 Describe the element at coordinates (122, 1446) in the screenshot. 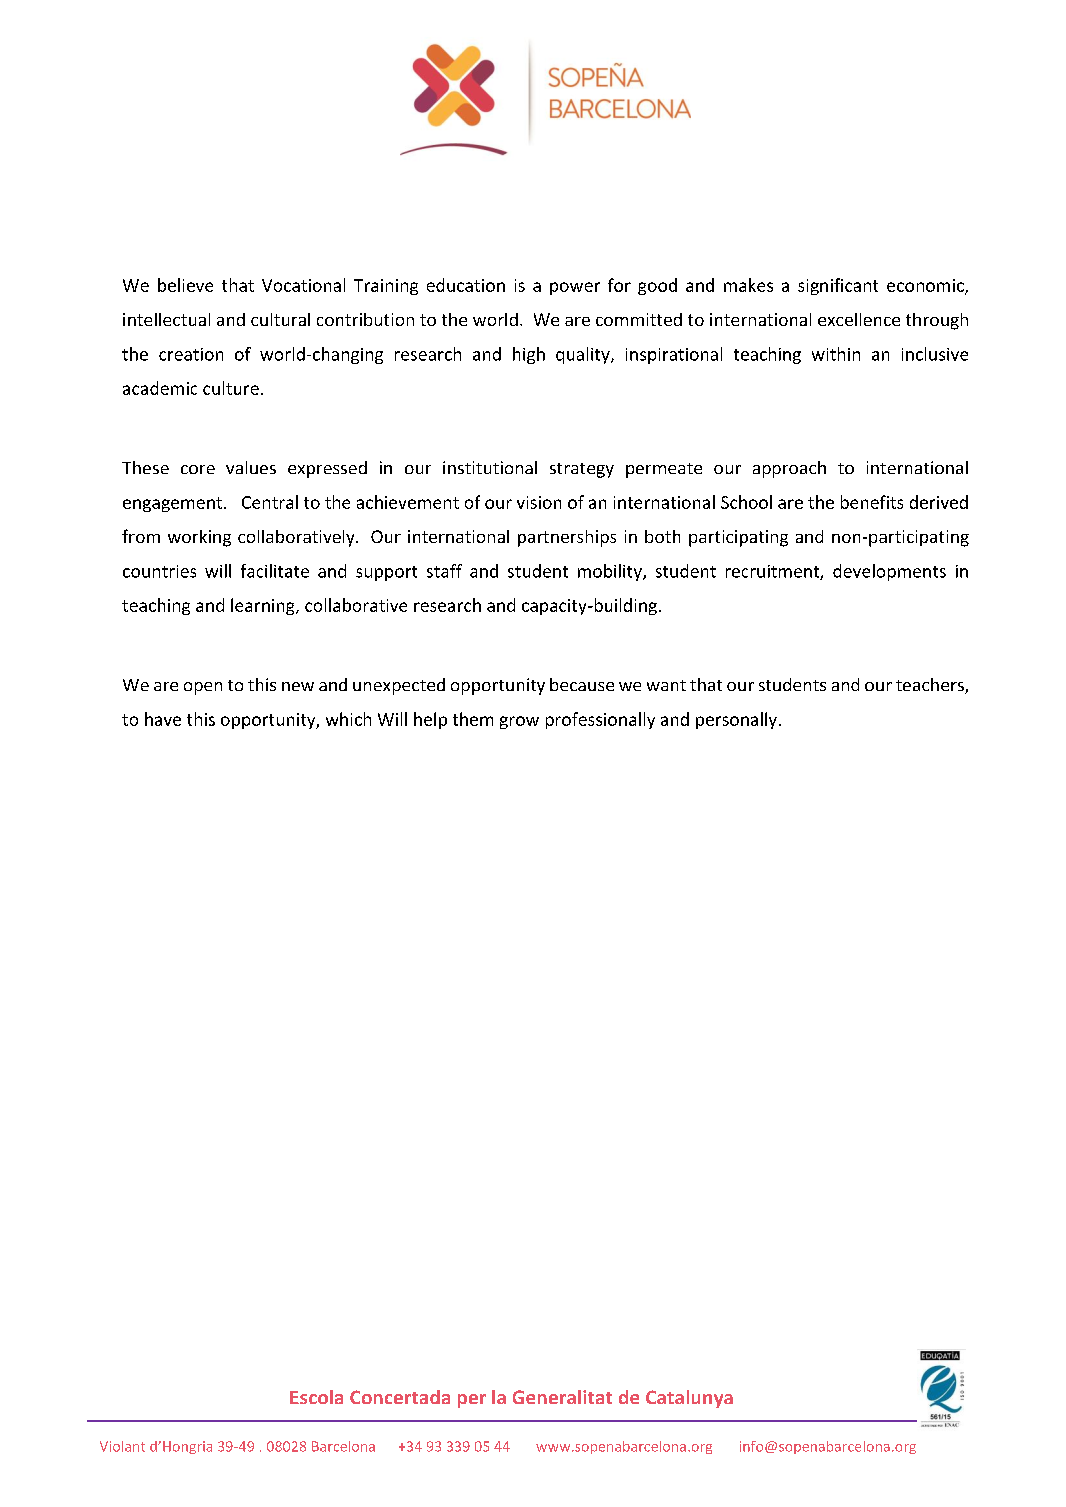

I see `Violant` at that location.
